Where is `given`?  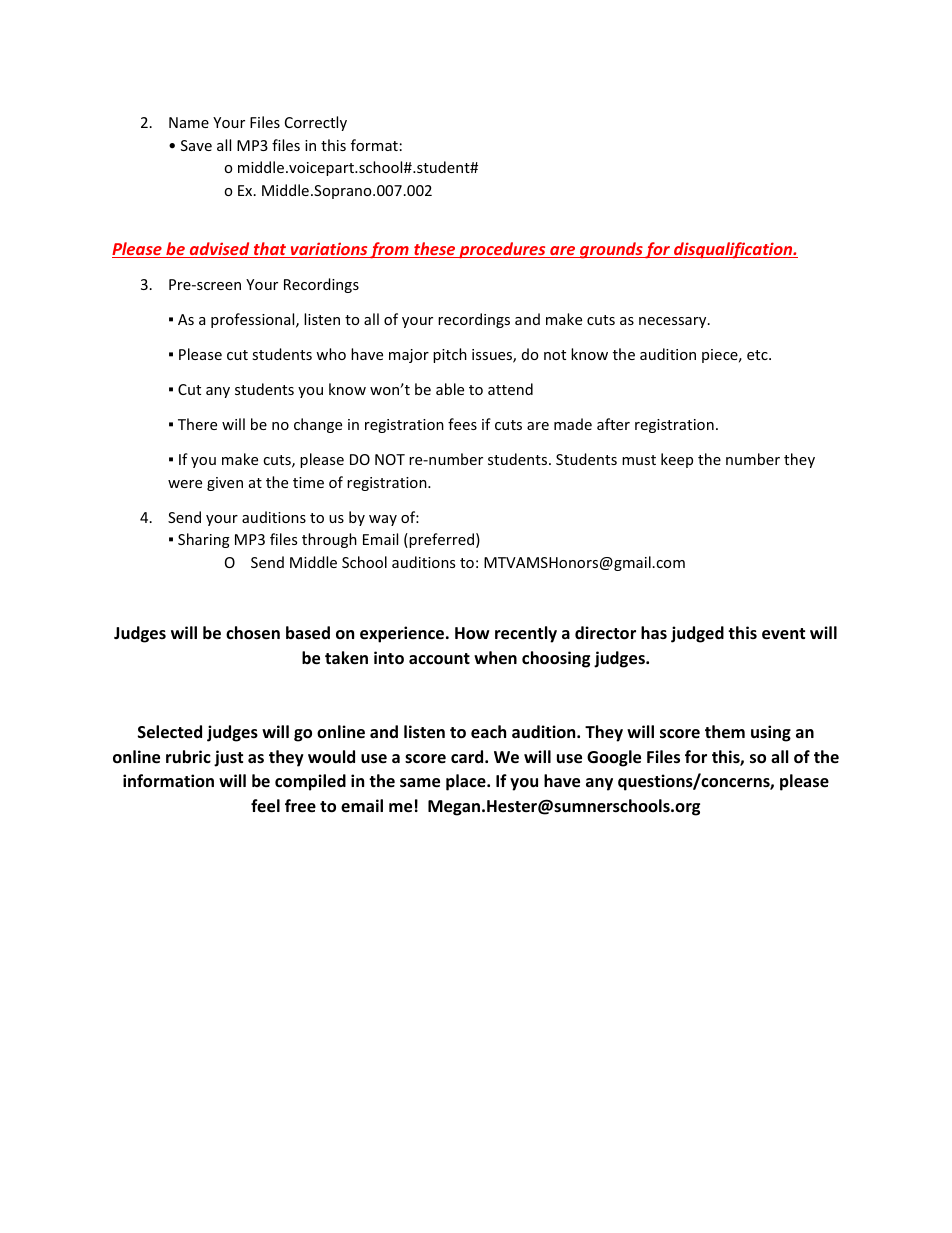 given is located at coordinates (225, 484).
